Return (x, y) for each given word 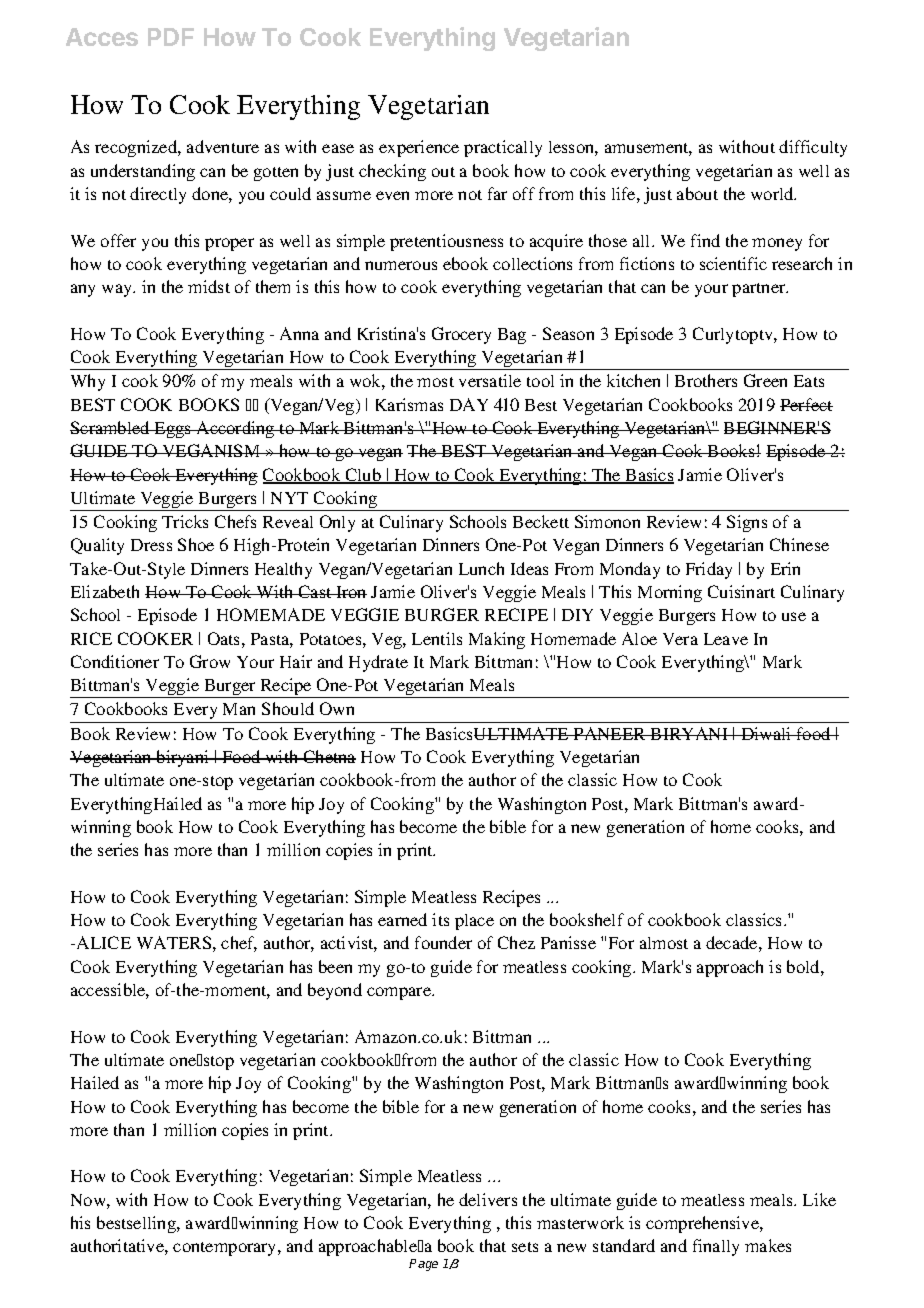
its (440, 919)
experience (419, 148)
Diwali (766, 733)
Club (363, 476)
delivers (488, 1199)
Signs (747, 523)
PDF (171, 37)
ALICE (102, 942)
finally (716, 1247)
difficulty (813, 148)
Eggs (173, 430)
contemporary (226, 1249)
